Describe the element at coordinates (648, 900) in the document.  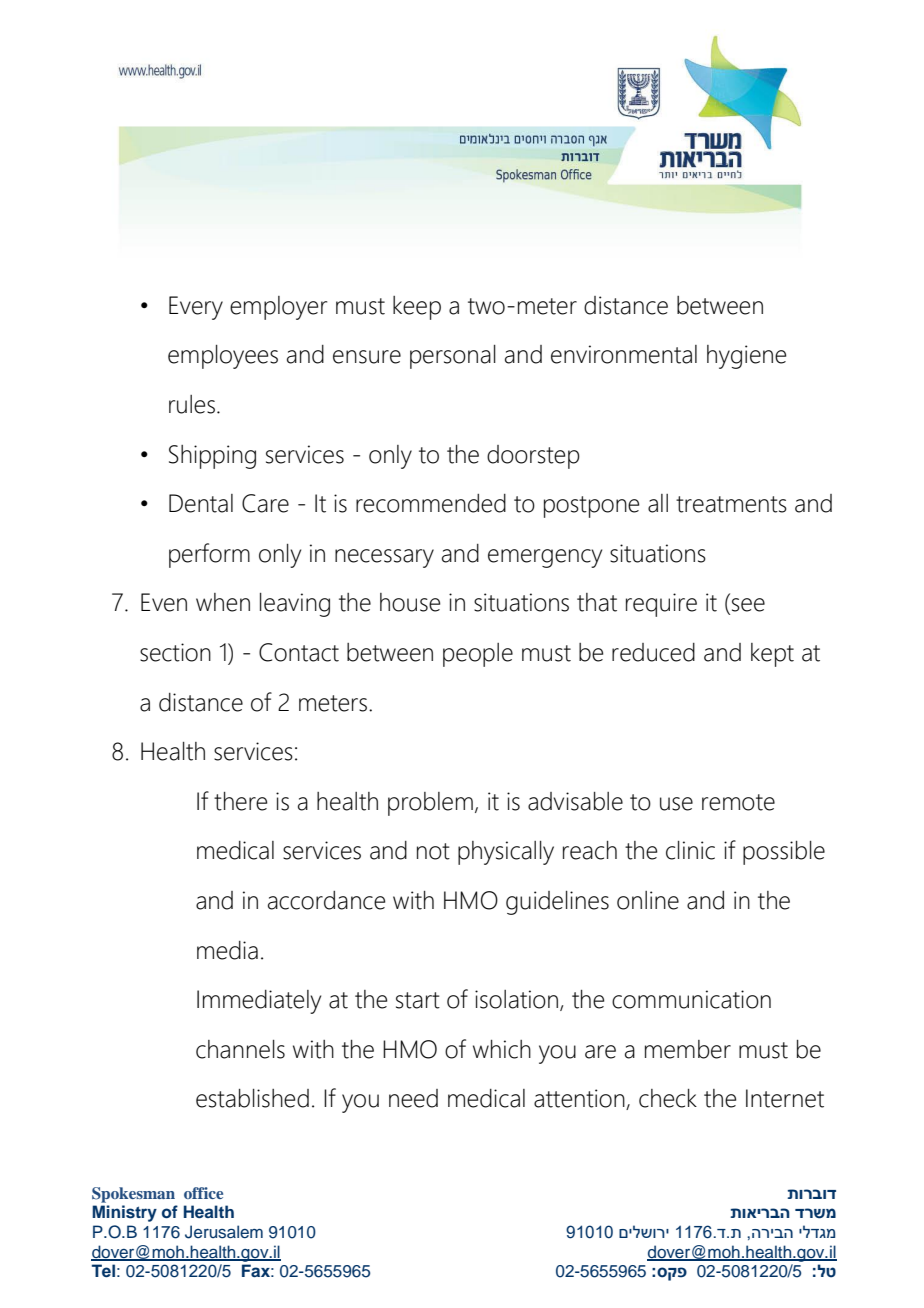
I see `online` at that location.
